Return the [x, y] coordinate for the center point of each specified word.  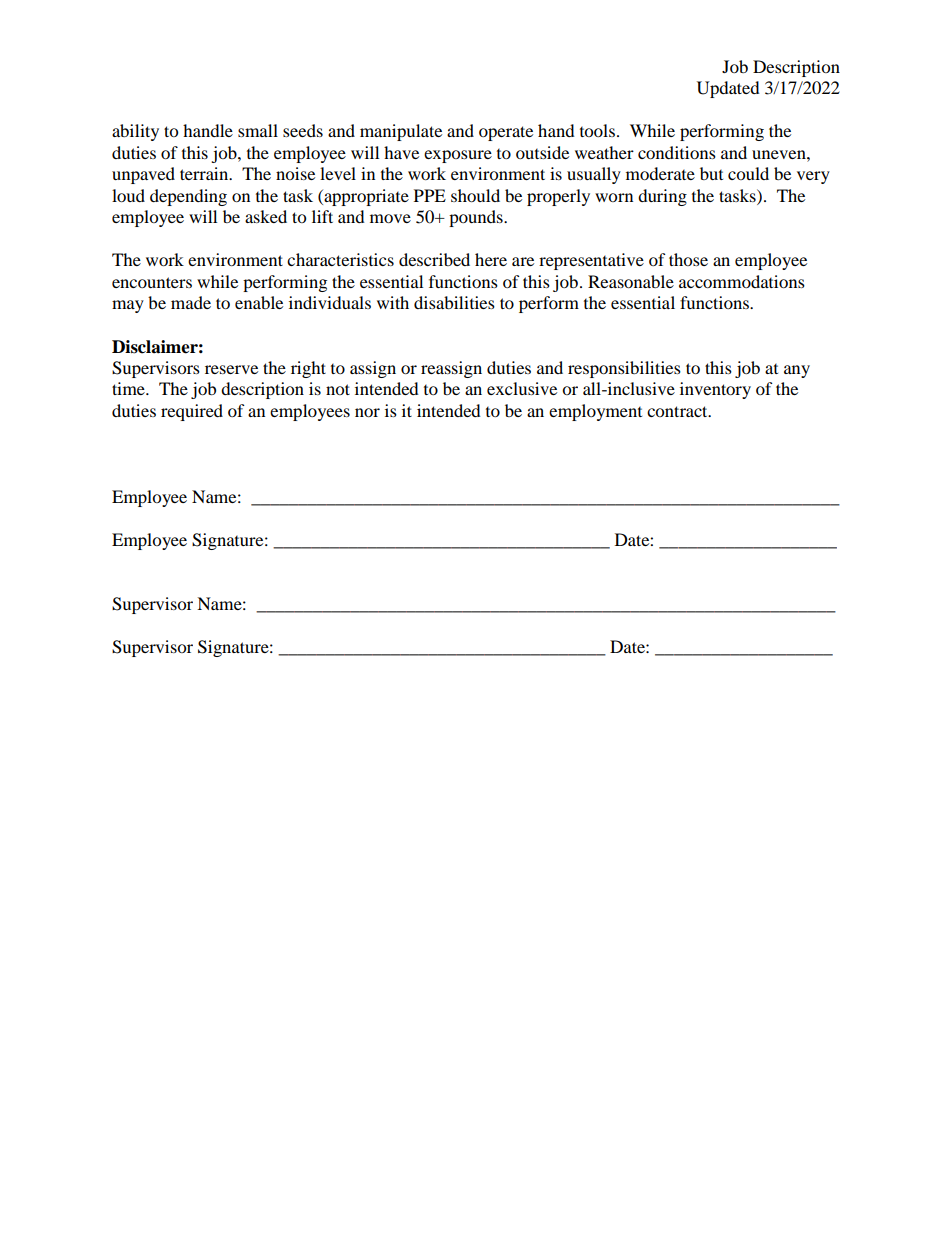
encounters [152, 282]
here [491, 259]
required [192, 412]
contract [678, 411]
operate [506, 133]
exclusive [522, 388]
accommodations [742, 281]
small [258, 130]
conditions [677, 152]
